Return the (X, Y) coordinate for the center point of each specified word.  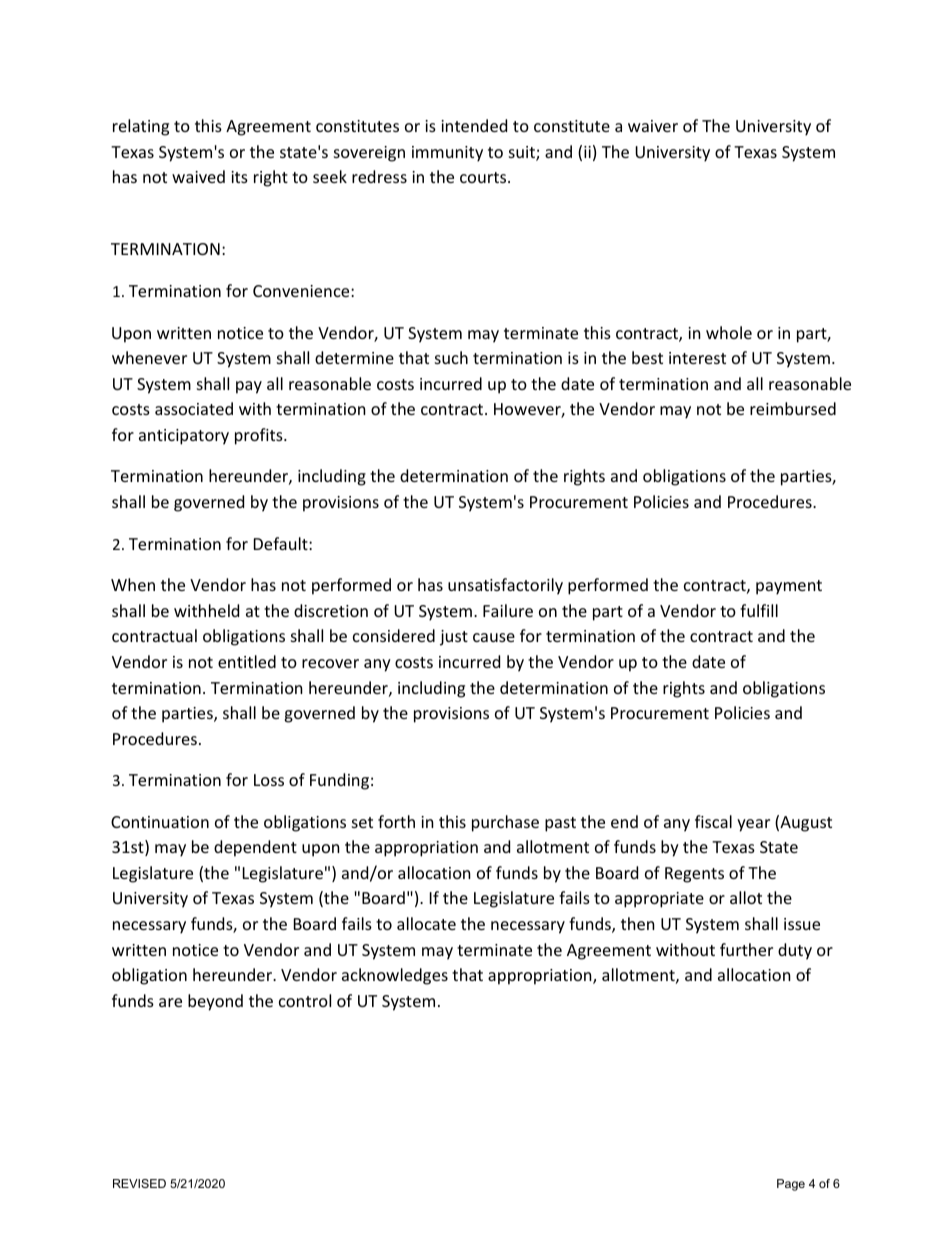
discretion (331, 610)
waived (198, 176)
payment (789, 587)
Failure (508, 610)
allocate (426, 923)
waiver (653, 126)
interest (697, 358)
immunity (447, 154)
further (746, 949)
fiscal (713, 821)
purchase (505, 823)
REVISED (139, 1183)
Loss (269, 780)
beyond (215, 1002)
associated (194, 408)
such (451, 357)
